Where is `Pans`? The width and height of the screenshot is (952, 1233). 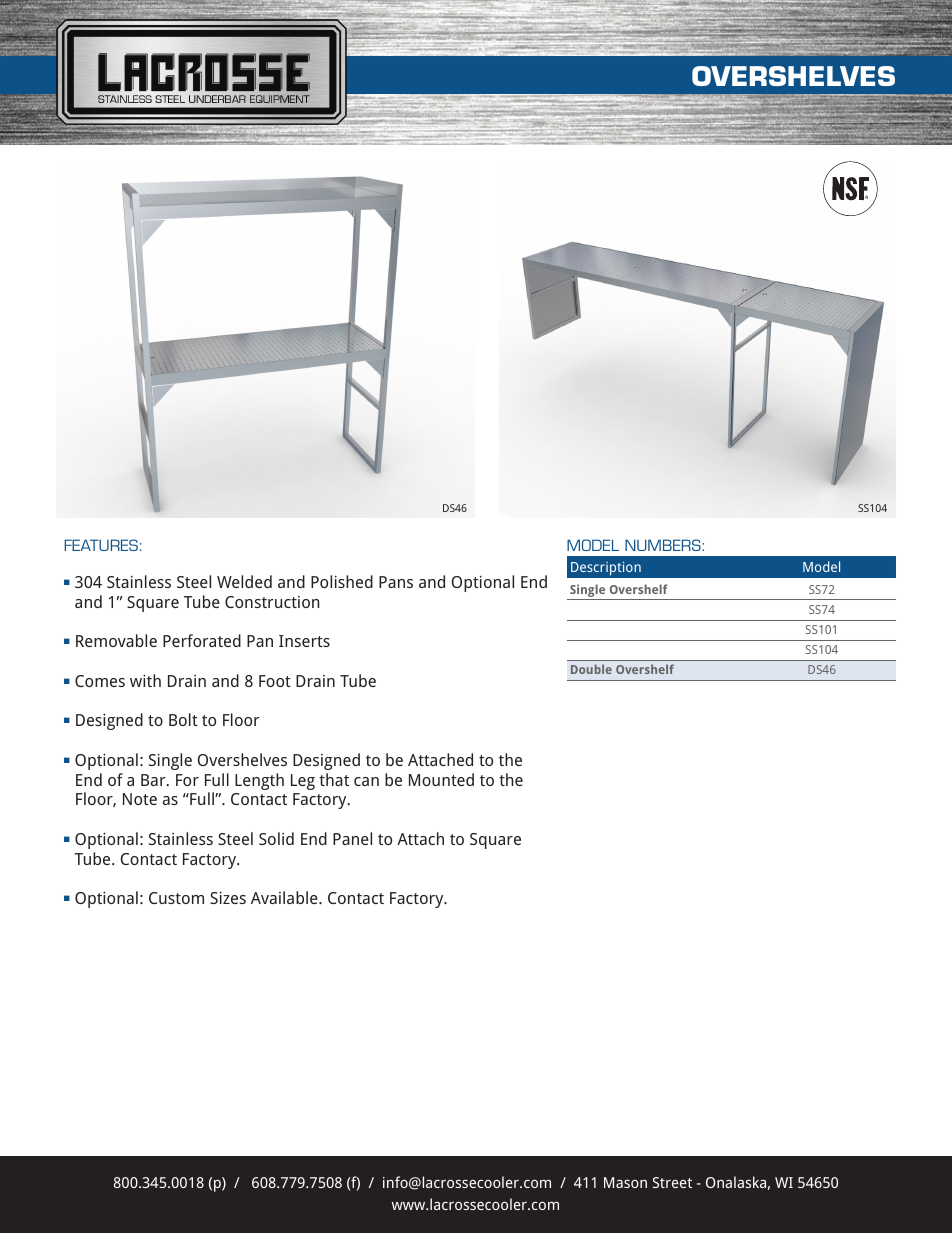
Pans is located at coordinates (396, 582).
